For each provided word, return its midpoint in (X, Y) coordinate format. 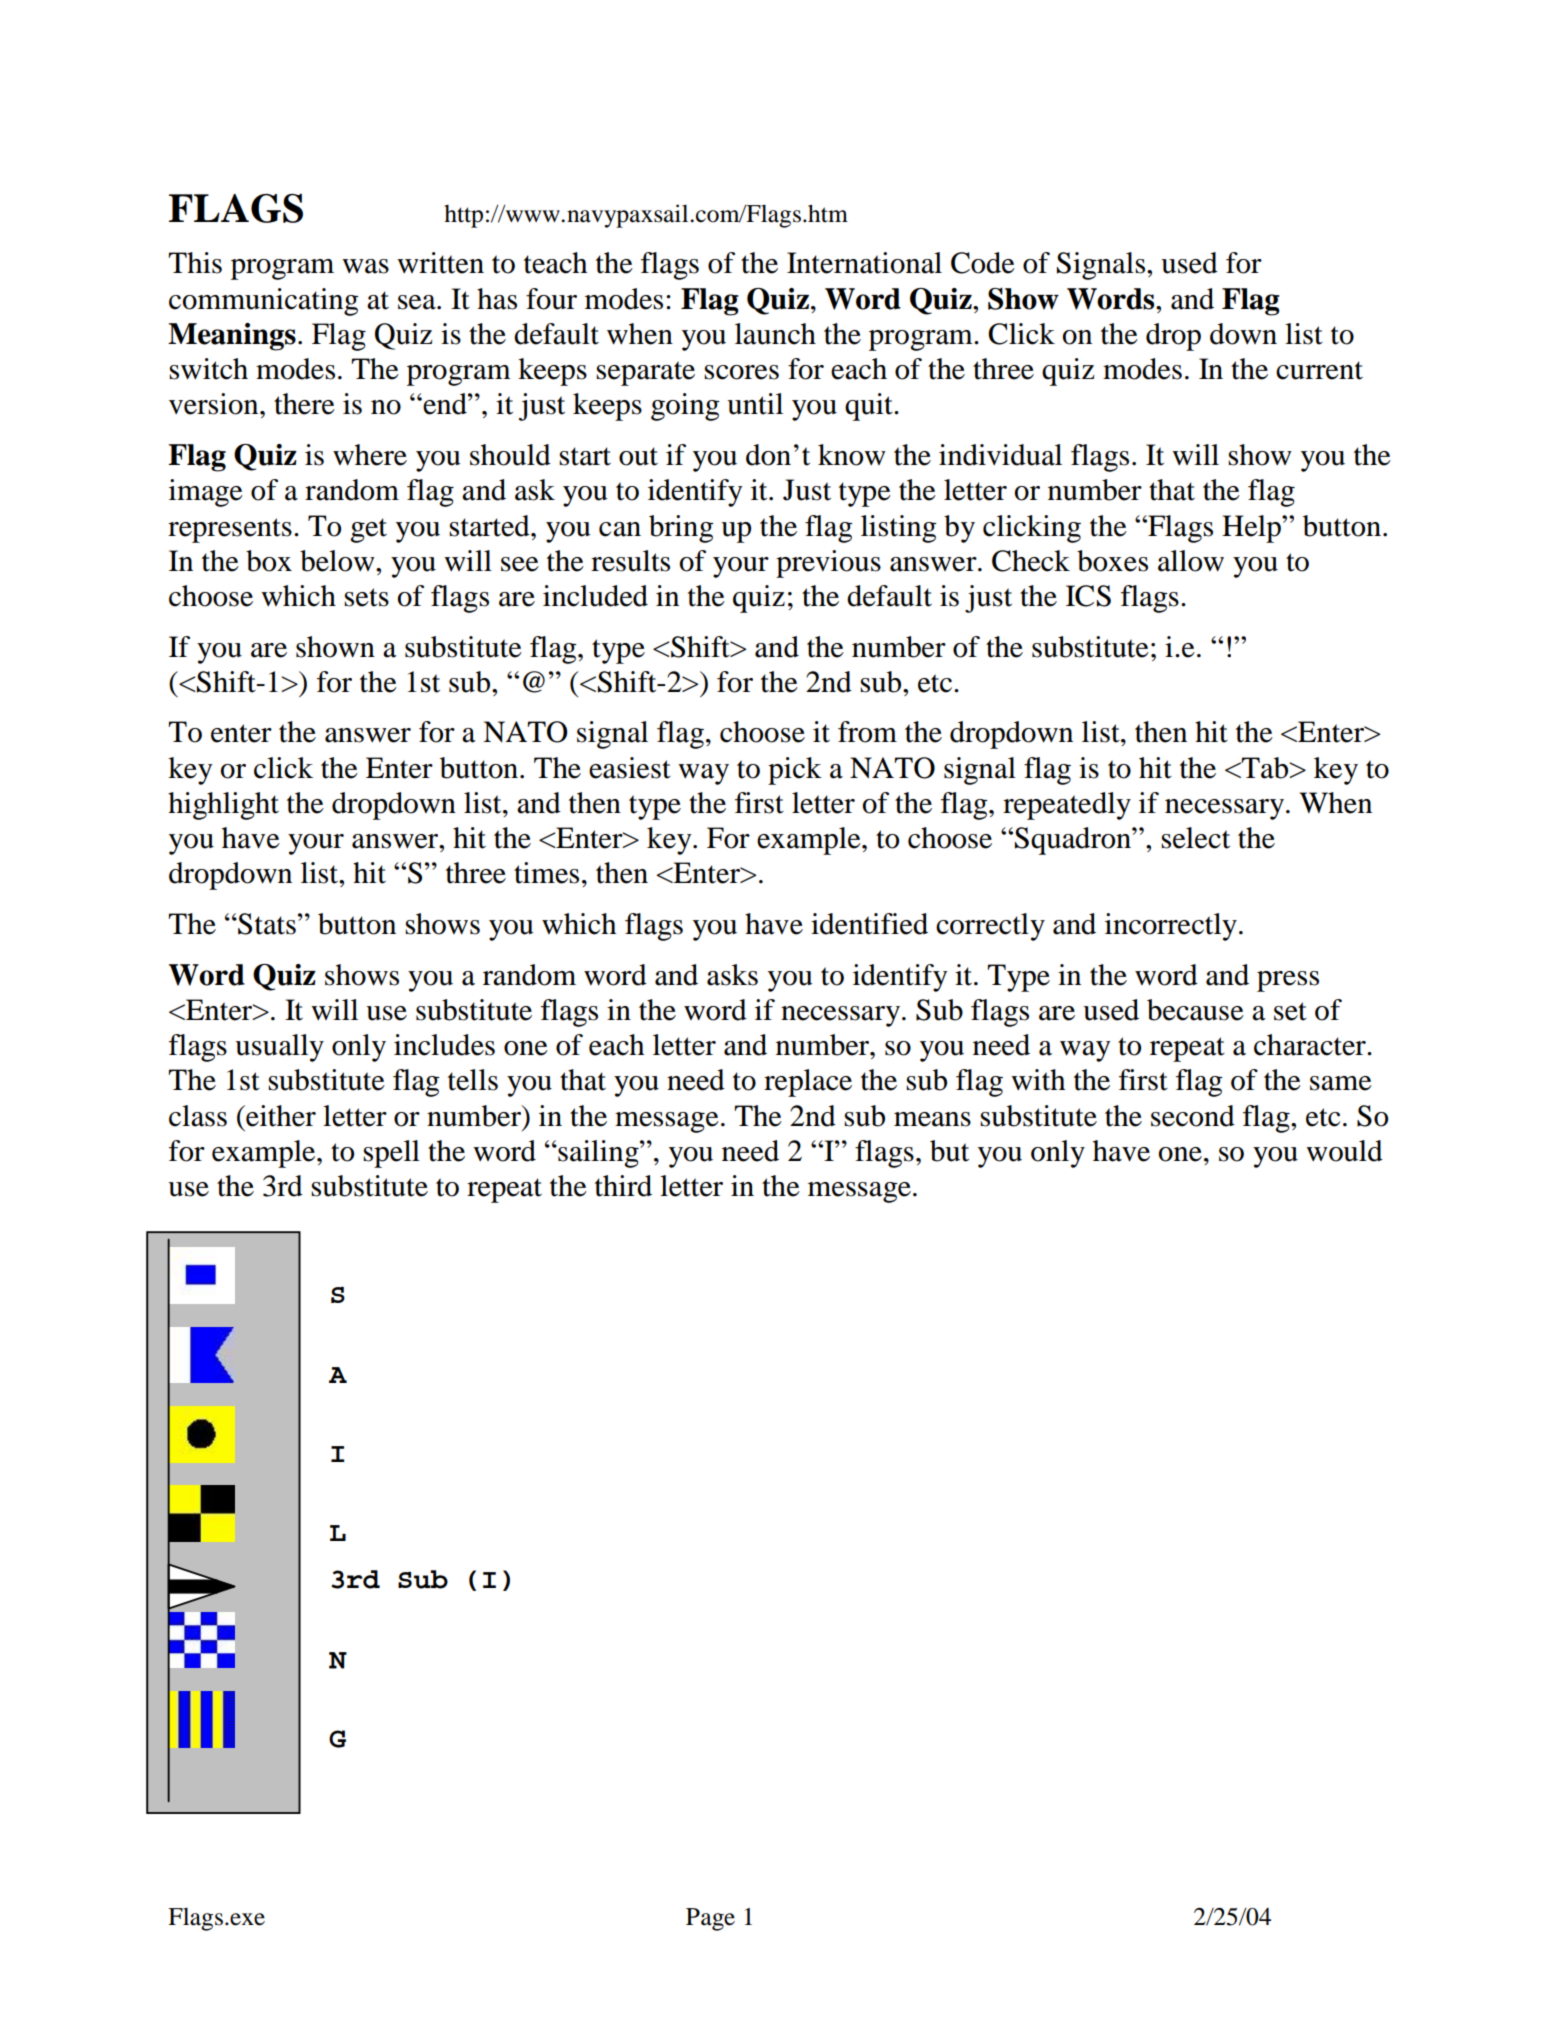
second (1193, 1116)
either (280, 1116)
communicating (263, 302)
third (623, 1186)
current (1319, 370)
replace (808, 1083)
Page (710, 1919)
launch (775, 334)
